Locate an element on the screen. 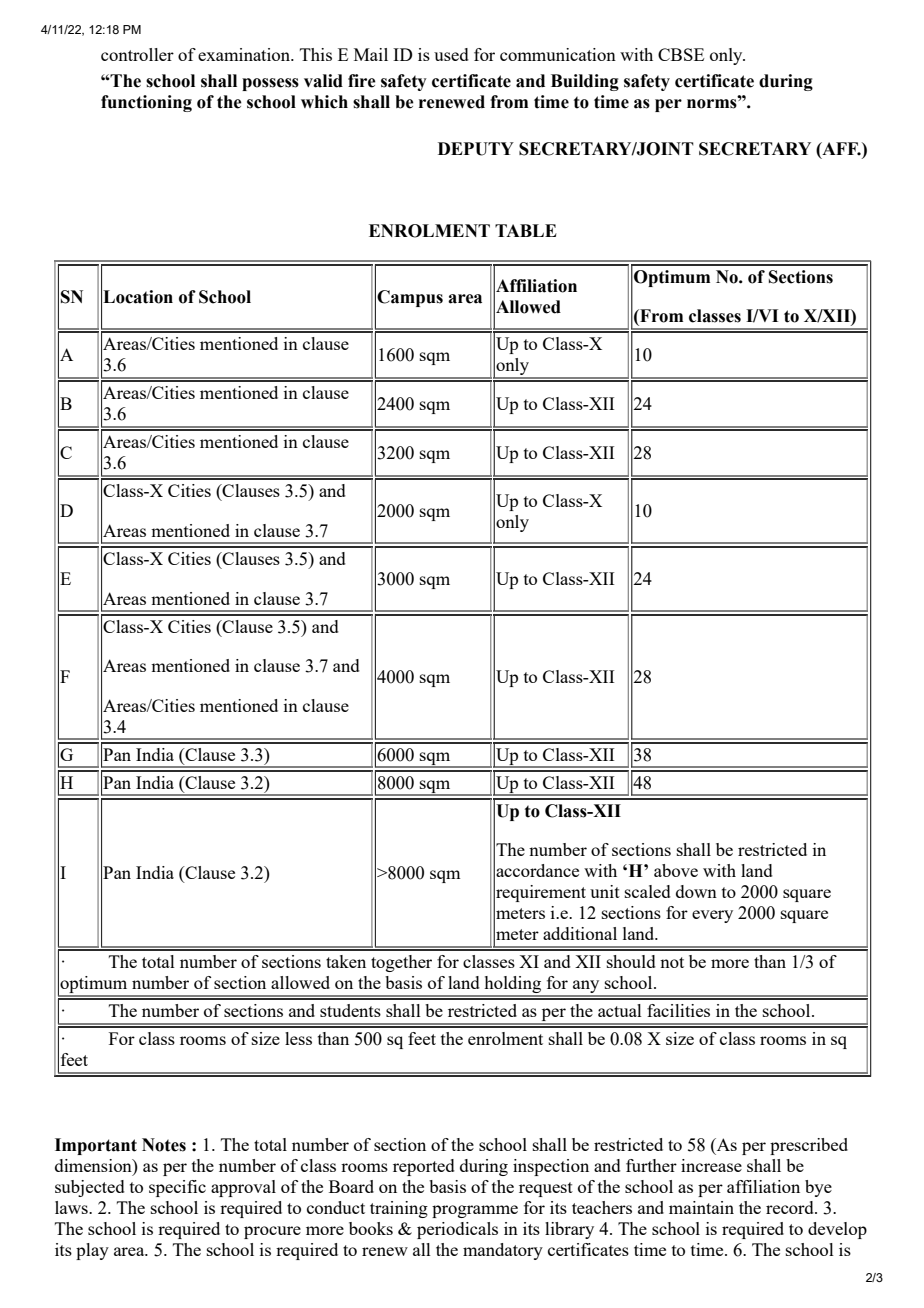 Image resolution: width=924 pixels, height=1308 pixels. used is located at coordinates (451, 54).
